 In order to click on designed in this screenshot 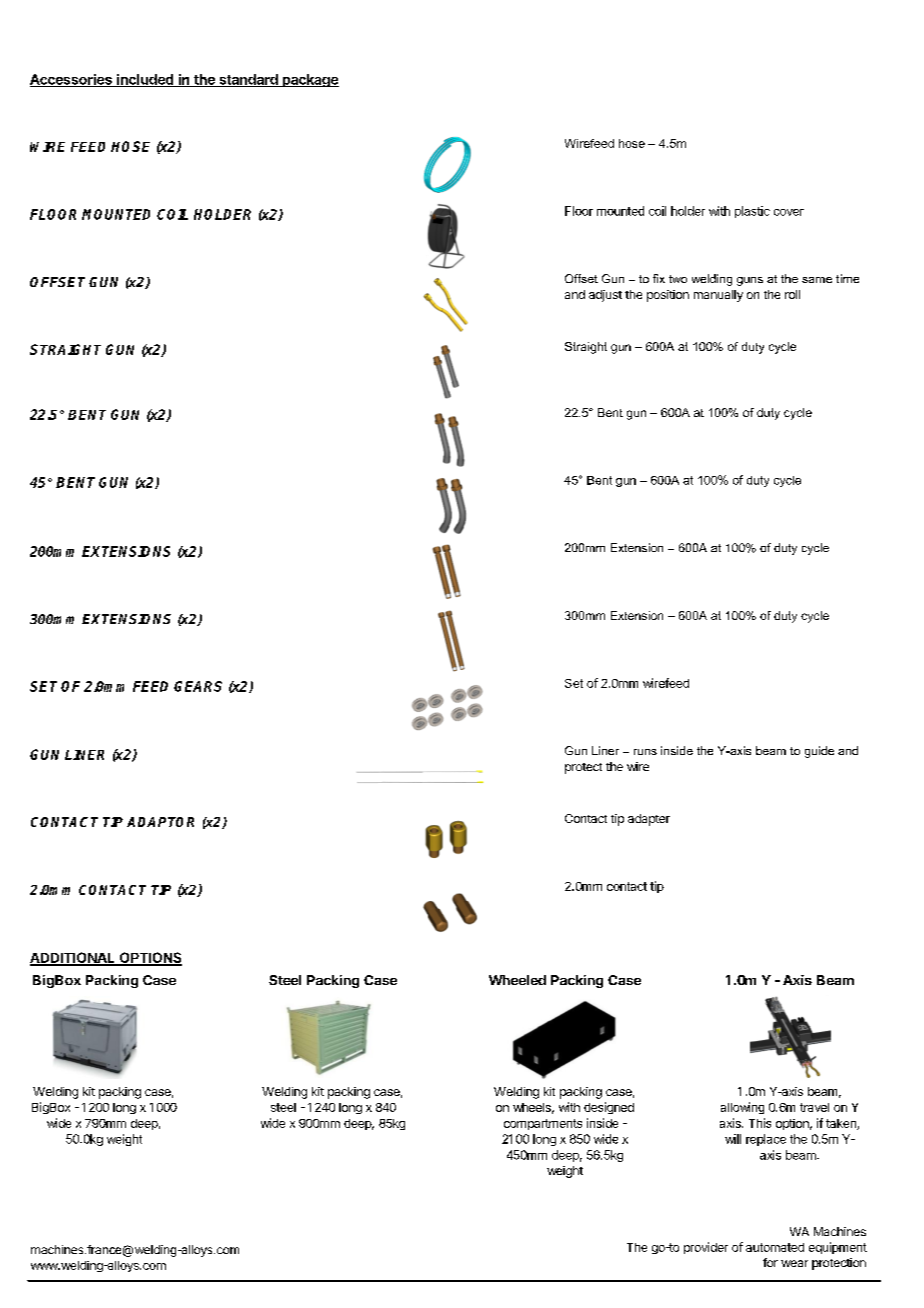, I will do `click(609, 1108)`.
